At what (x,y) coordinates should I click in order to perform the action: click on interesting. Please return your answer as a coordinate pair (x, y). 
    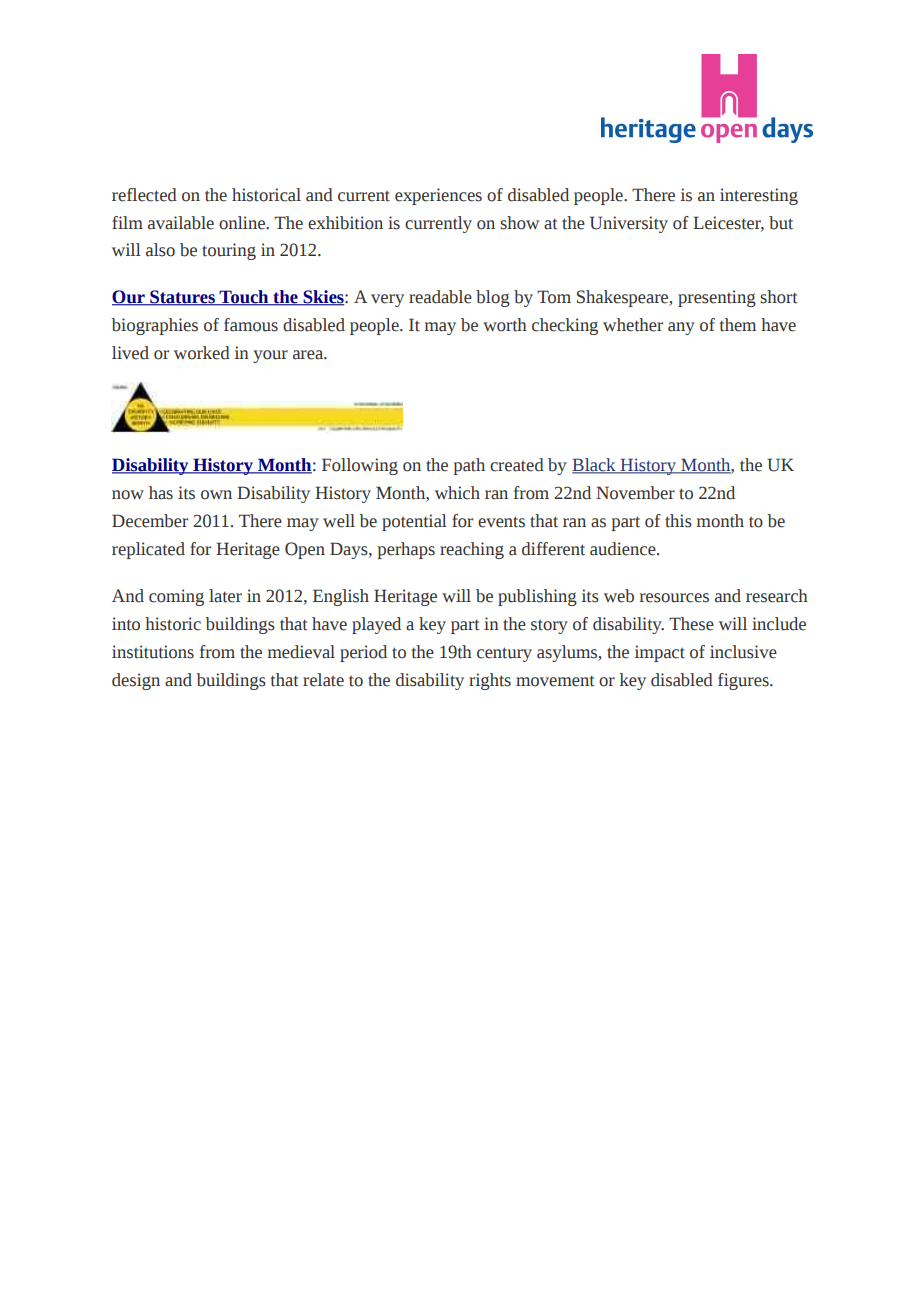
    Looking at the image, I should click on (759, 196).
